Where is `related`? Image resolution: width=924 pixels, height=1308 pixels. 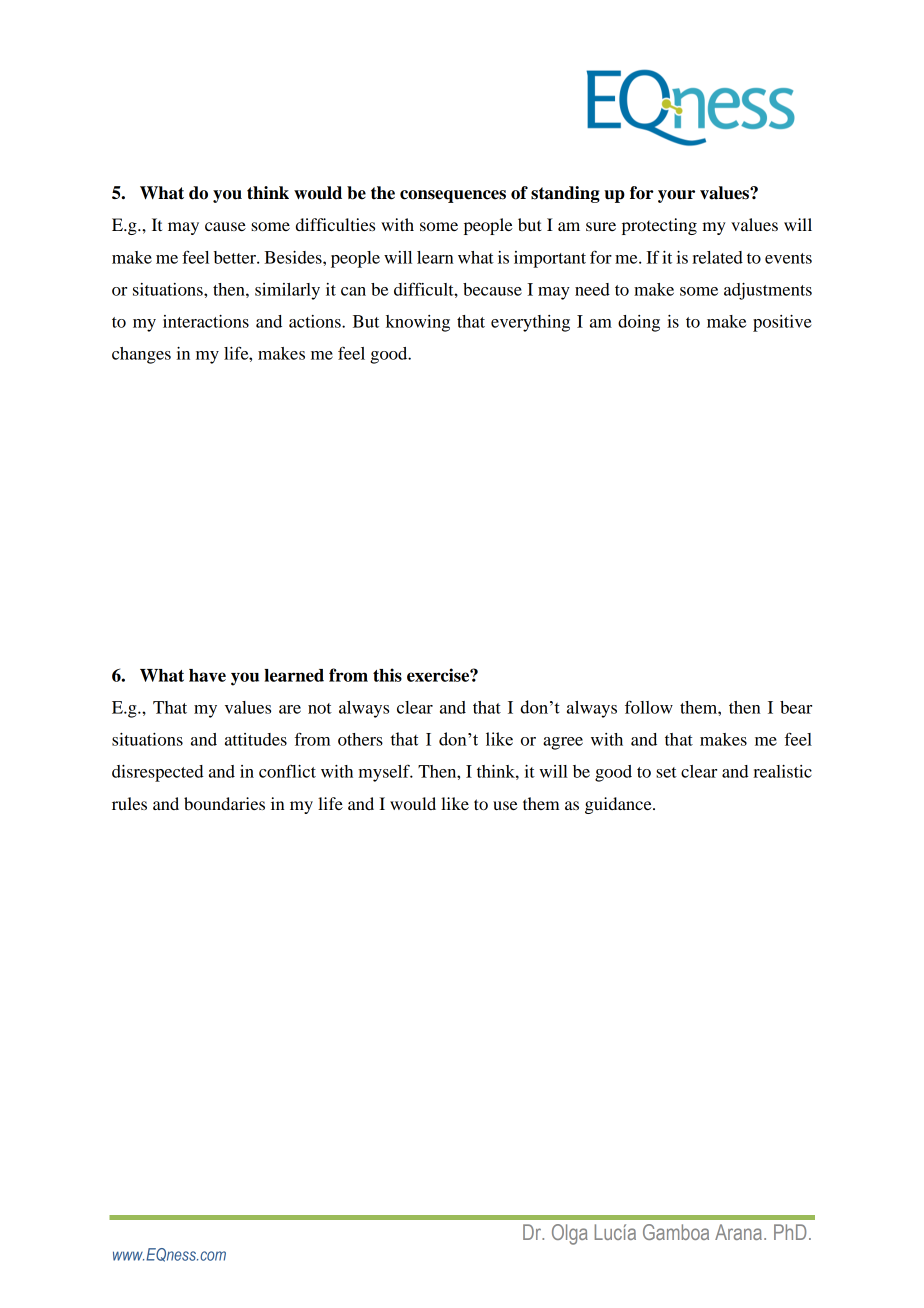
related is located at coordinates (717, 257).
